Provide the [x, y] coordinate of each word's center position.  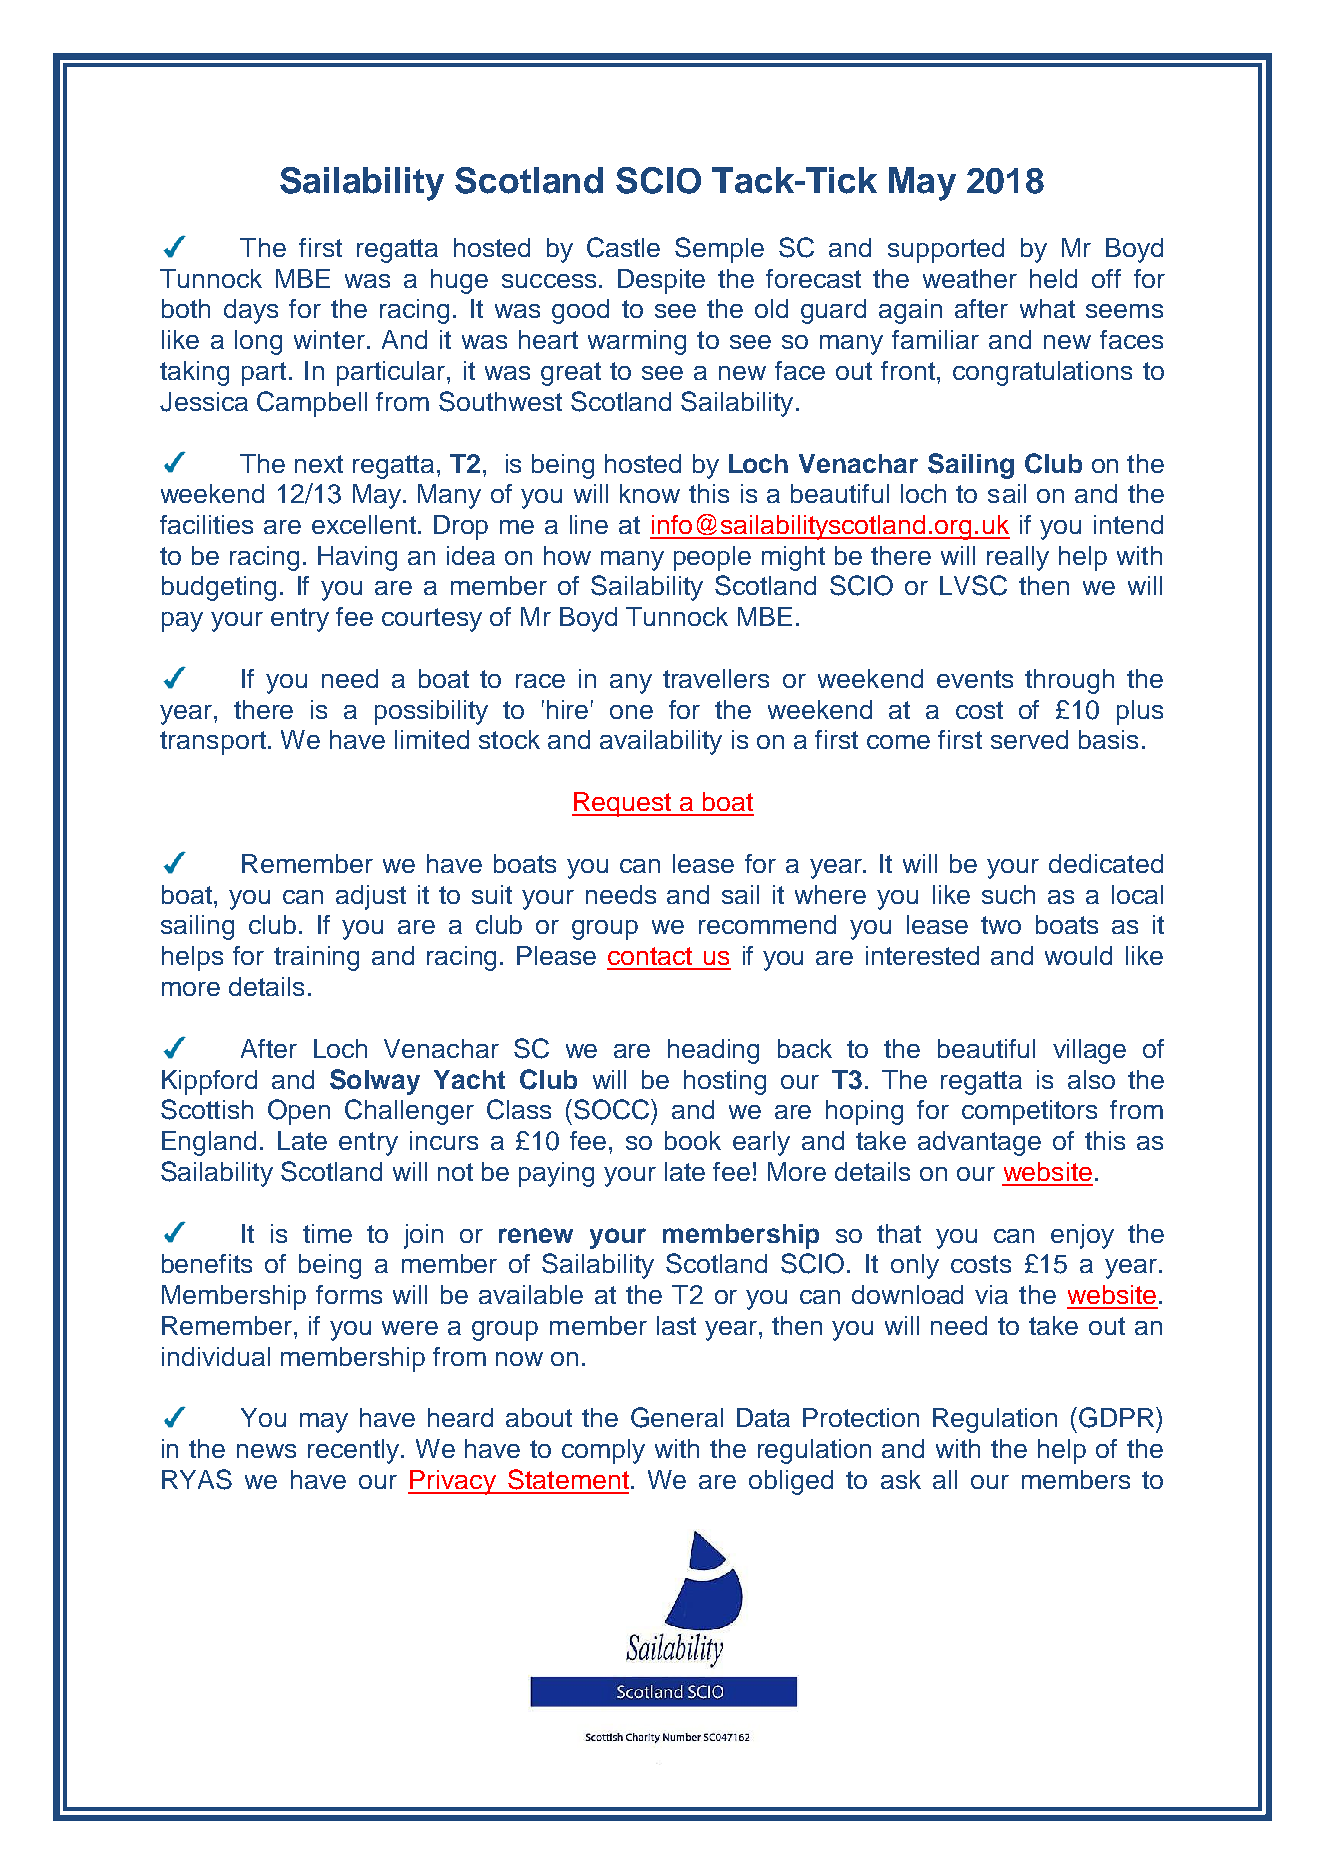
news [266, 1451]
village [1089, 1051]
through [1069, 681]
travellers [716, 678]
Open [299, 1112]
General [677, 1417]
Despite [661, 281]
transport [213, 743]
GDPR [1118, 1417]
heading [713, 1051]
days [251, 311]
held [1053, 278]
